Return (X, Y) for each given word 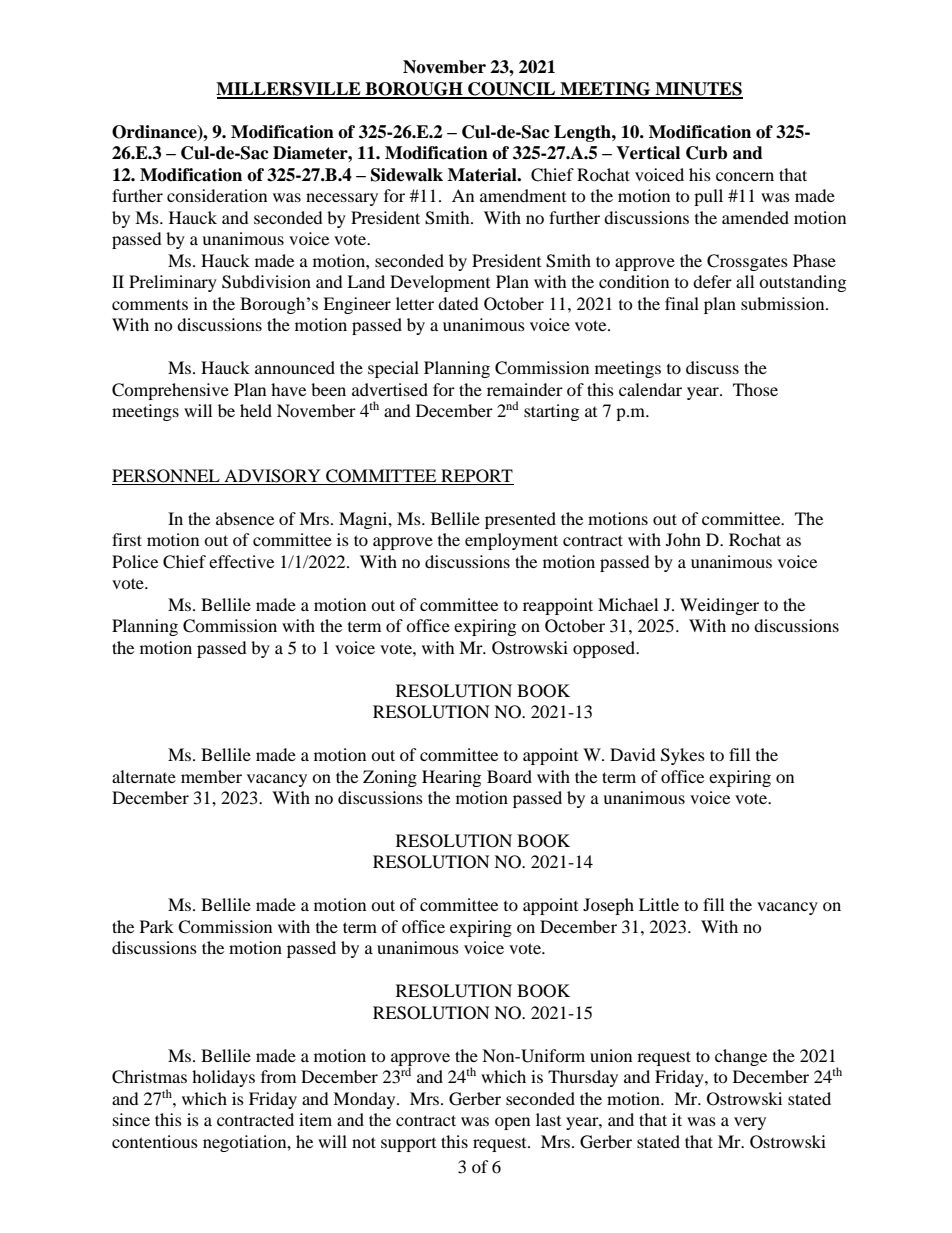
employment (511, 541)
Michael (628, 604)
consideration (217, 195)
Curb (706, 153)
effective (241, 561)
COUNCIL (512, 90)
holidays (223, 1078)
